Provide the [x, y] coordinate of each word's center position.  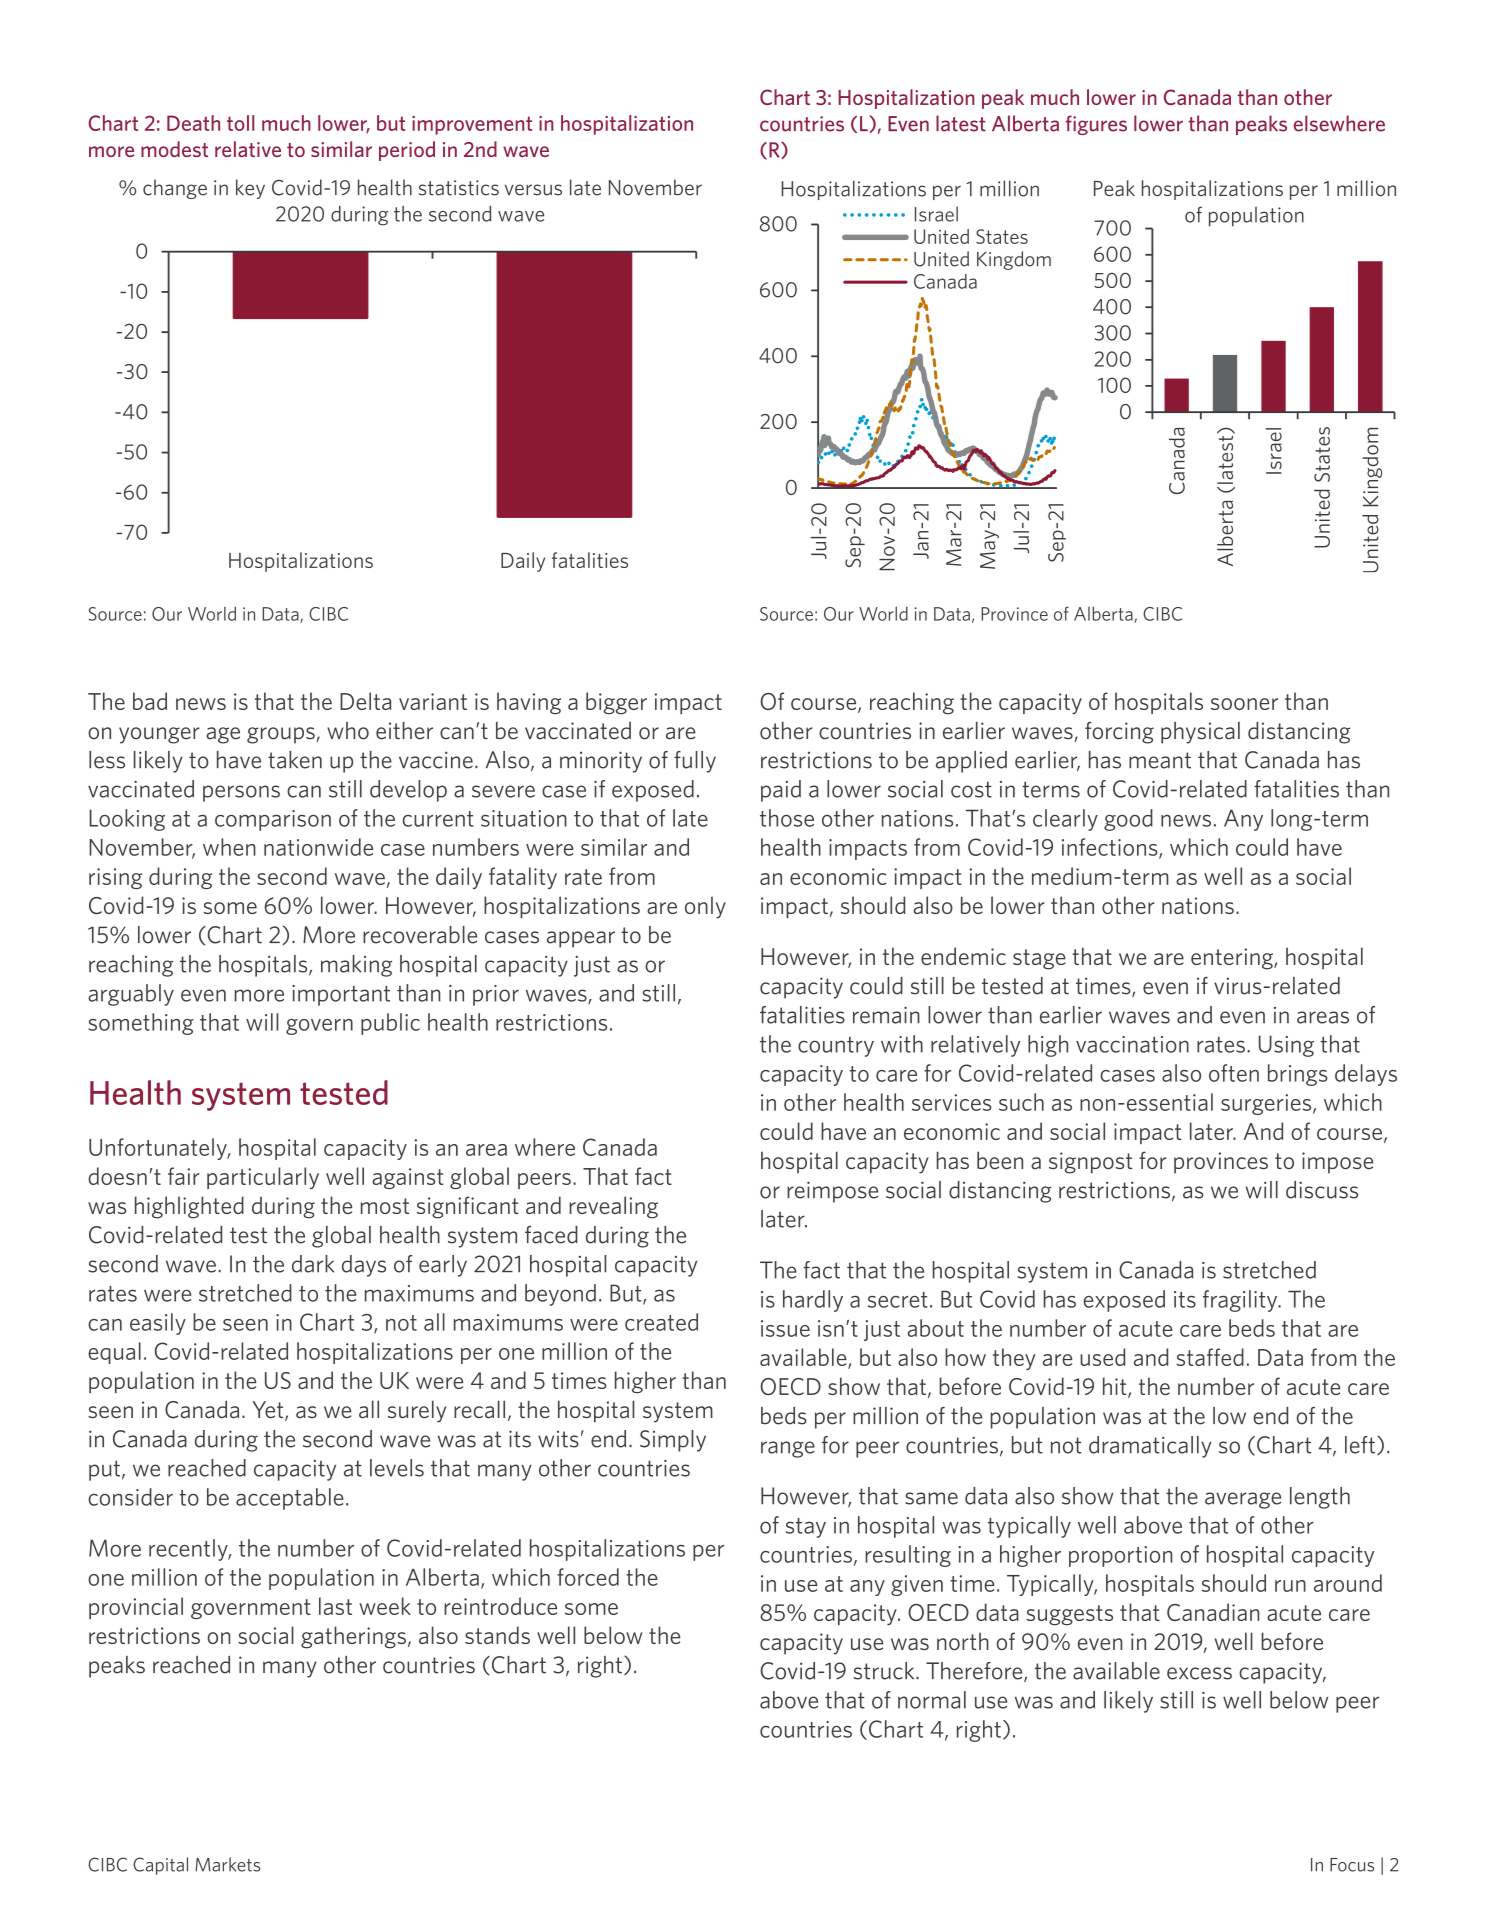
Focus [1352, 1865]
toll [240, 123]
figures [1096, 125]
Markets [228, 1864]
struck [885, 1671]
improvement [472, 125]
